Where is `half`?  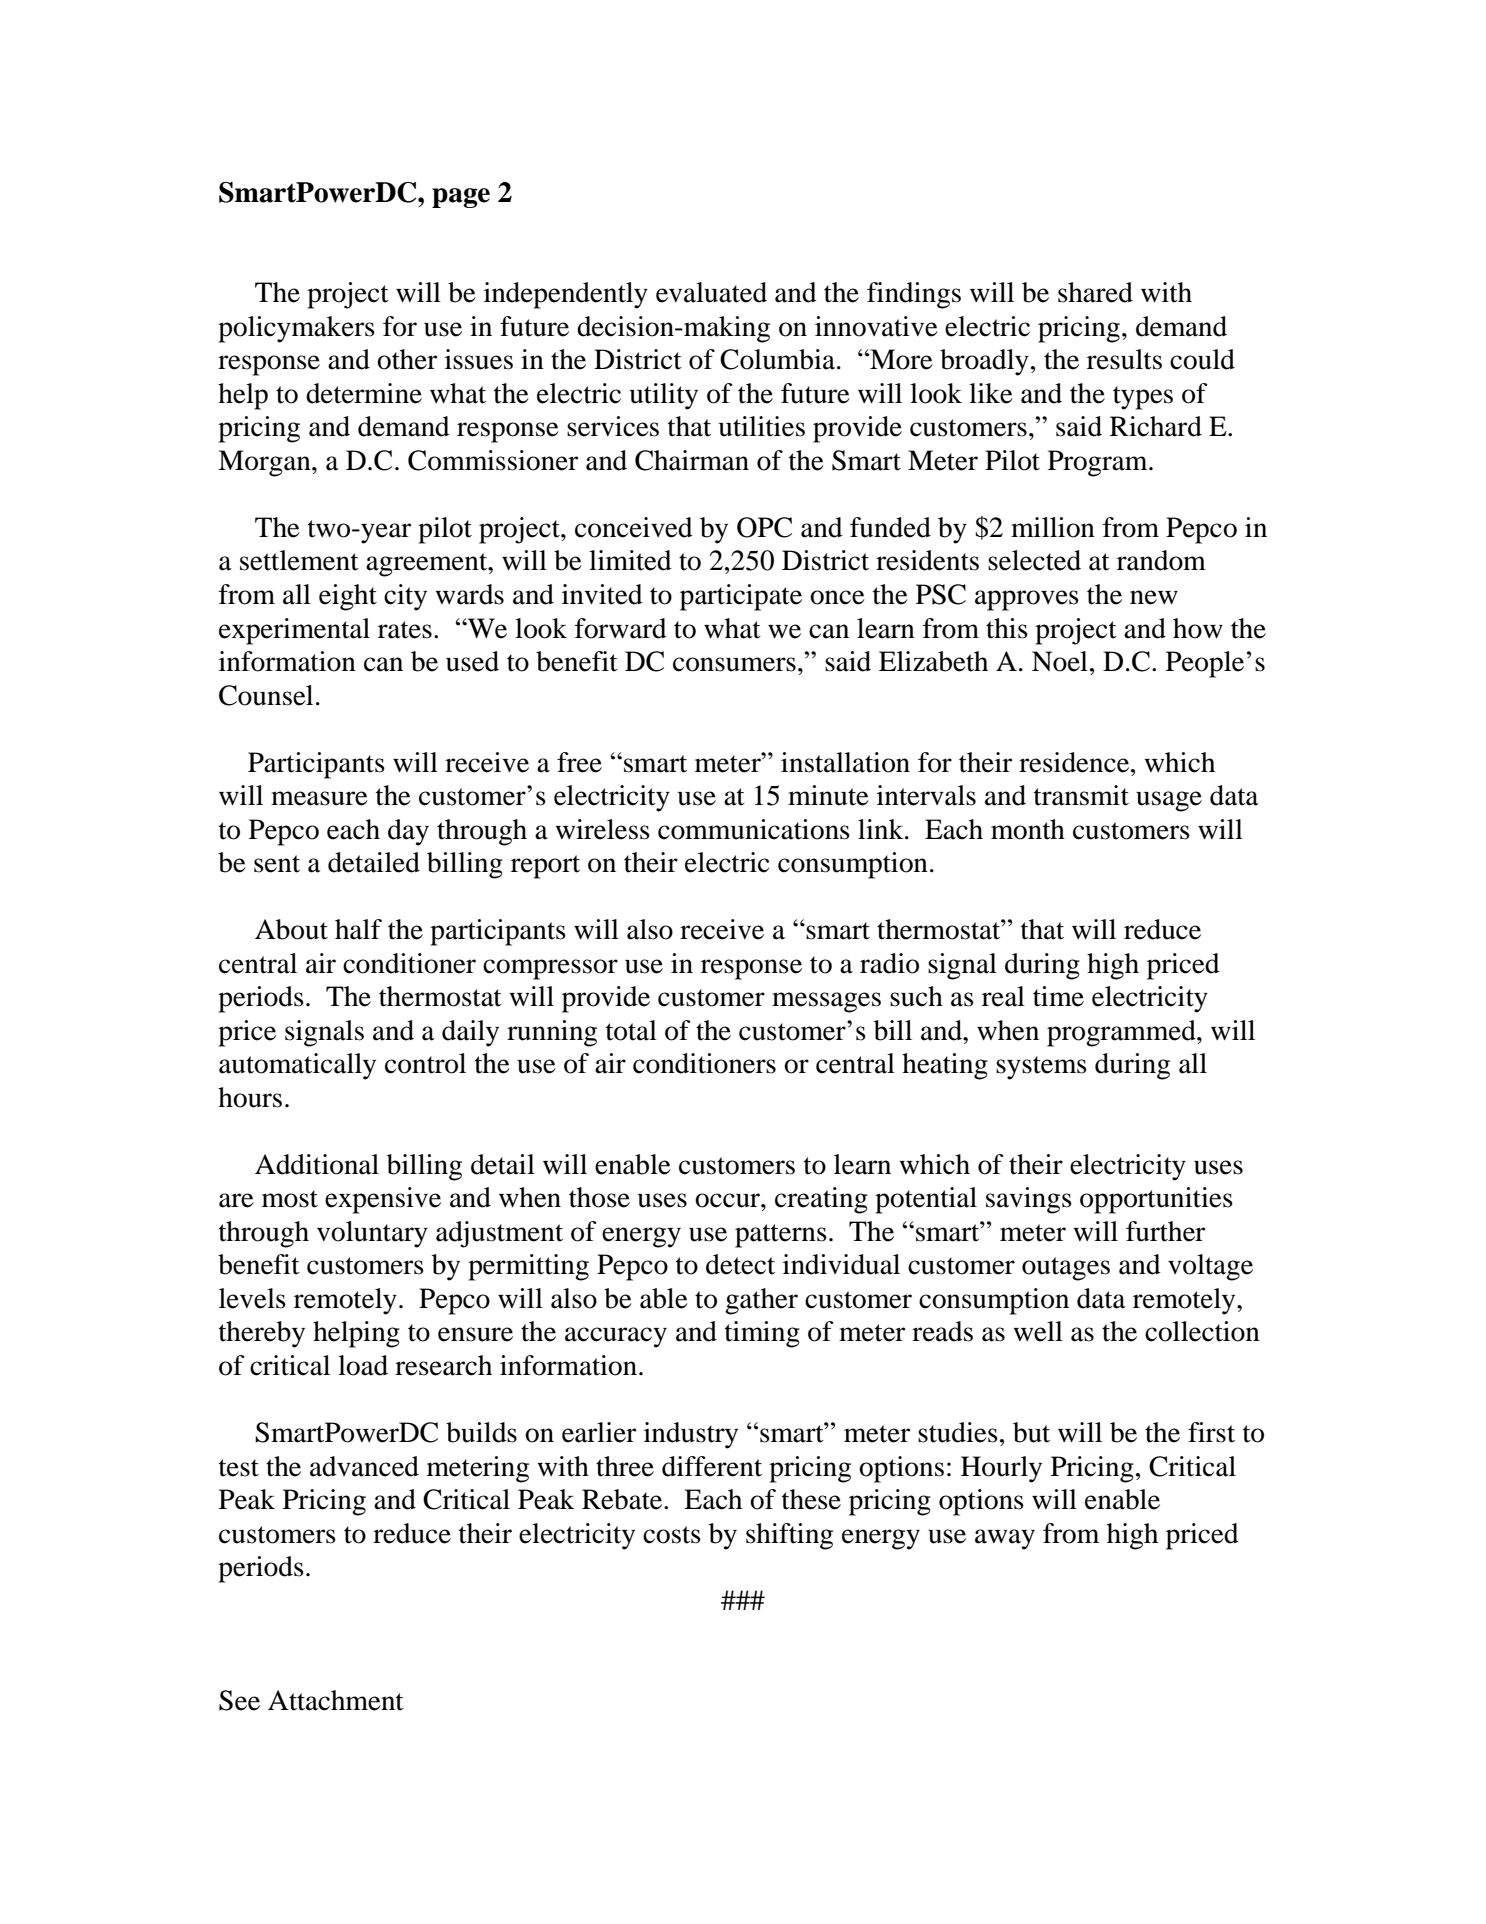
half is located at coordinates (358, 929).
